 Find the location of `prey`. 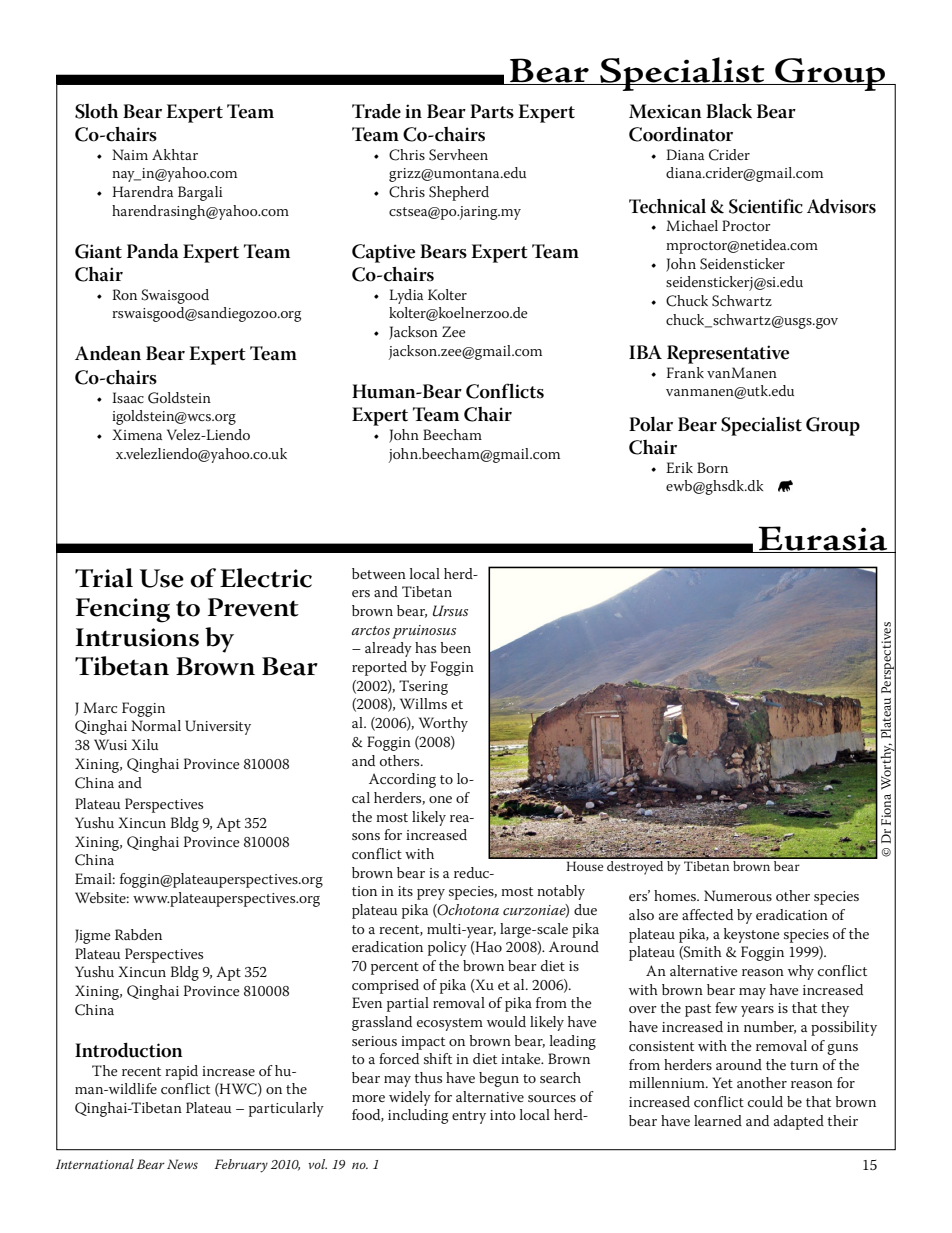

prey is located at coordinates (431, 894).
